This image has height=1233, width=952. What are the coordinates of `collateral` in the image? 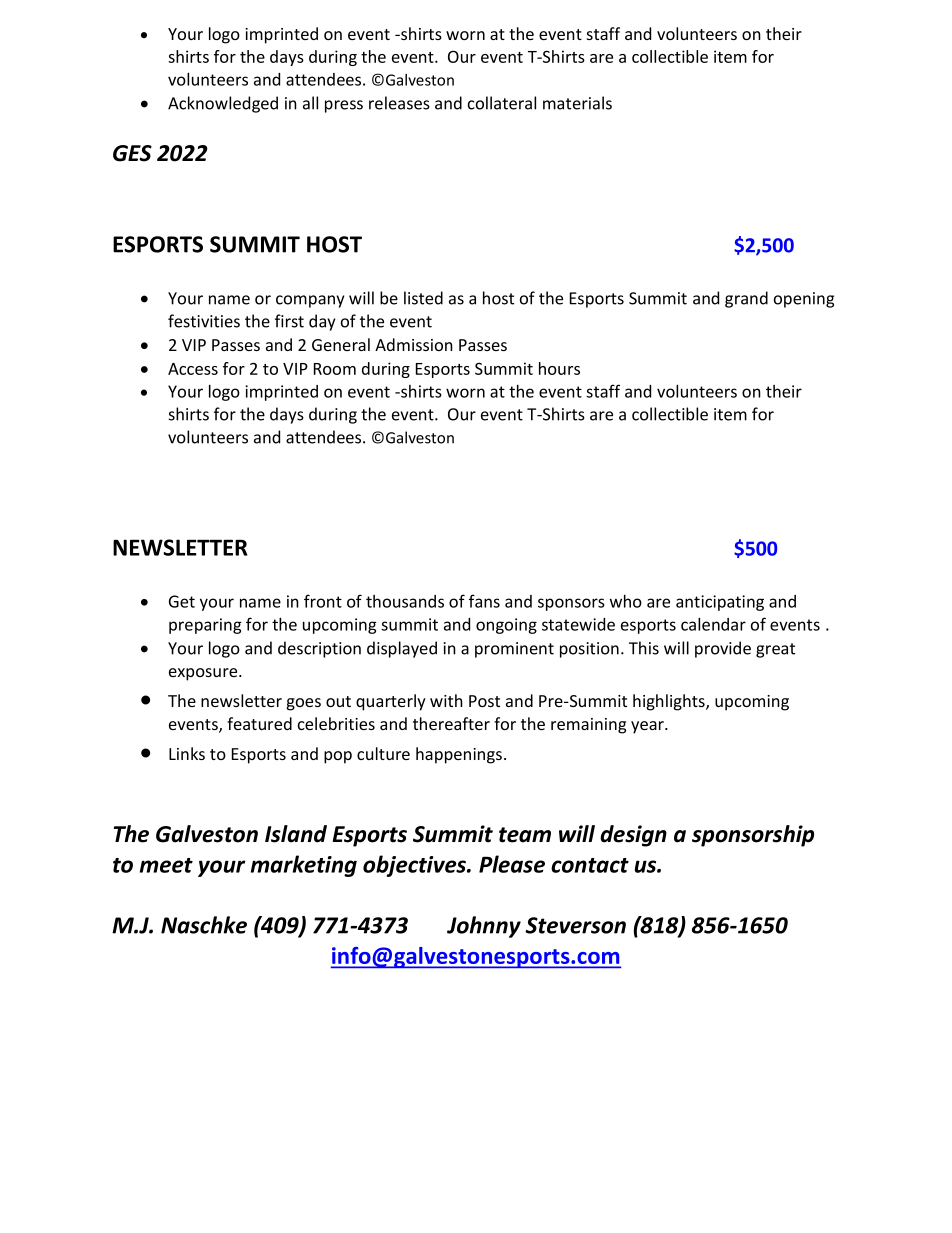 It's located at (502, 103).
